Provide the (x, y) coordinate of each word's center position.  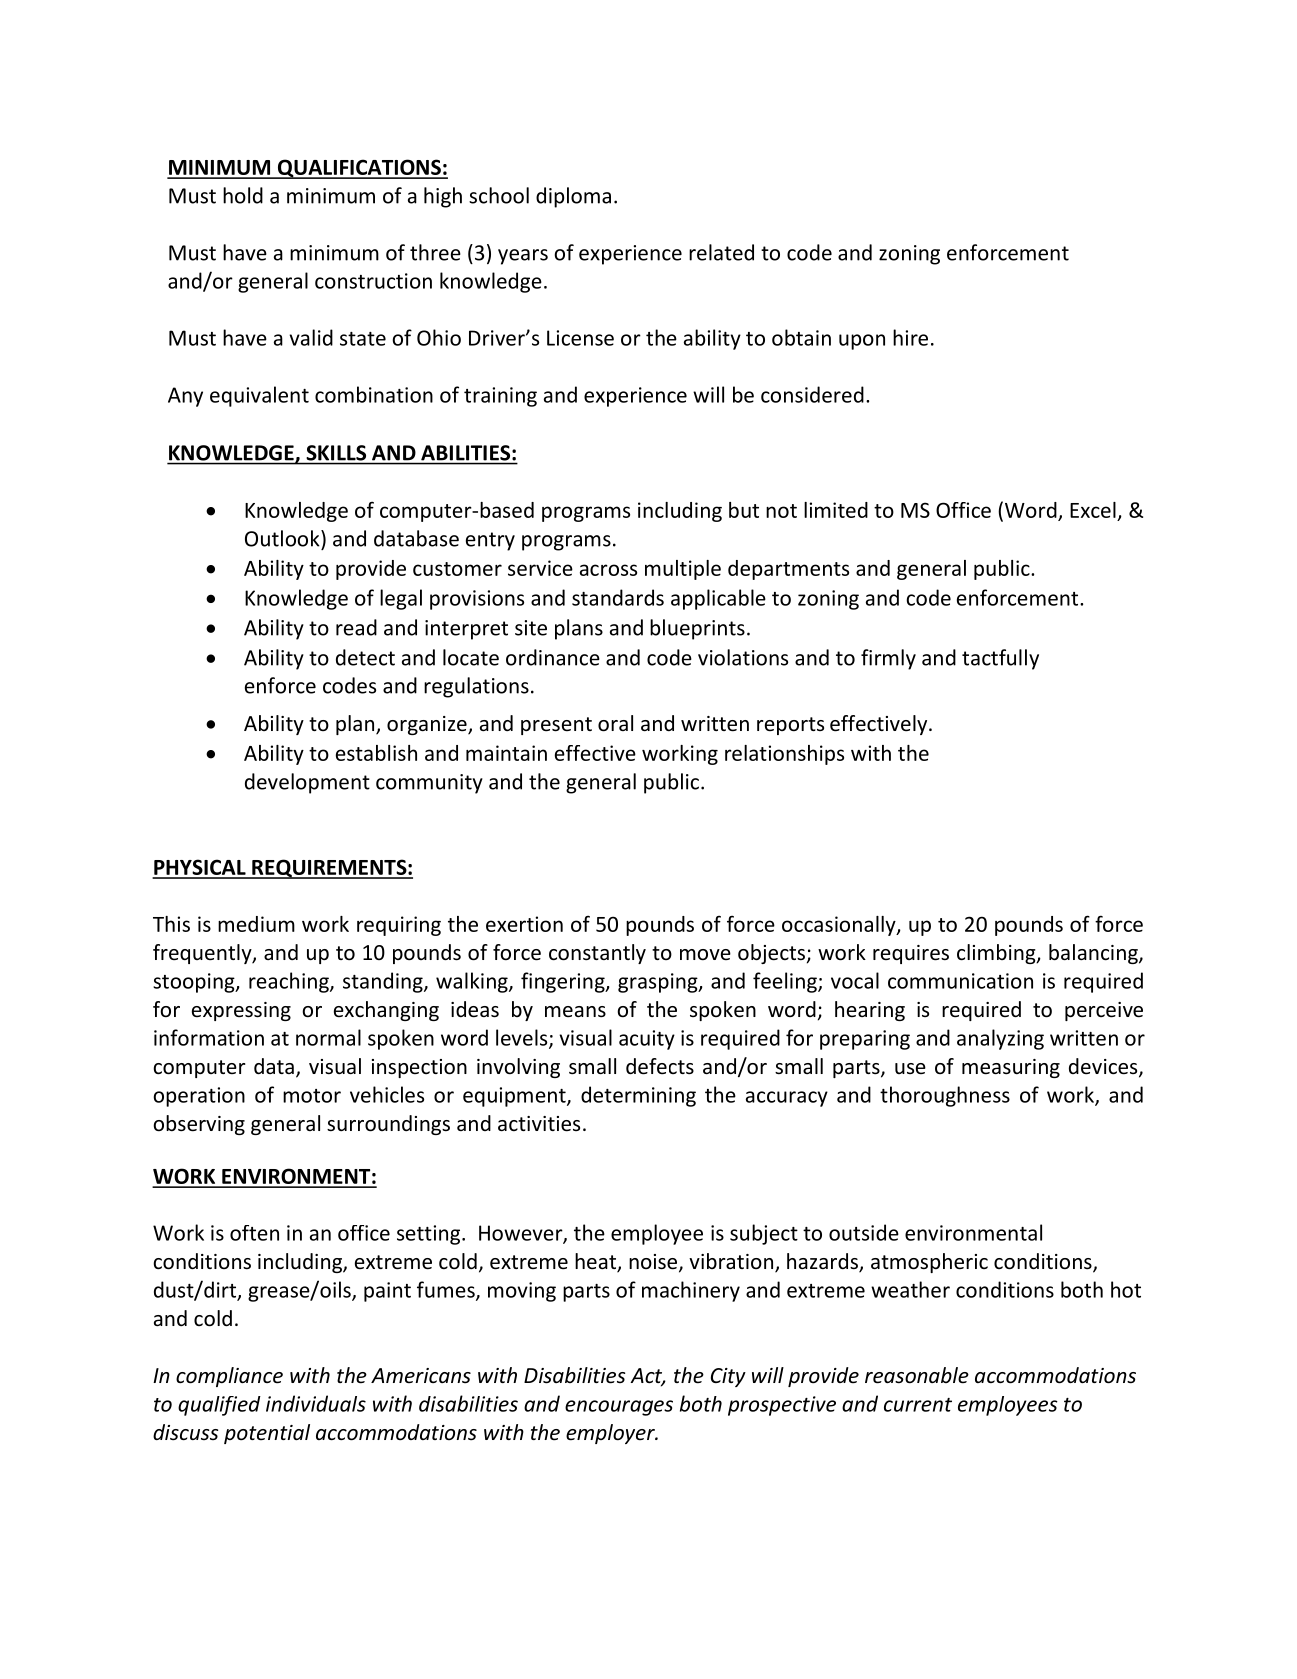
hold (243, 195)
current (918, 1405)
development (307, 783)
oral (615, 723)
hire (910, 337)
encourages (619, 1408)
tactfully (1000, 659)
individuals (316, 1403)
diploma (573, 197)
